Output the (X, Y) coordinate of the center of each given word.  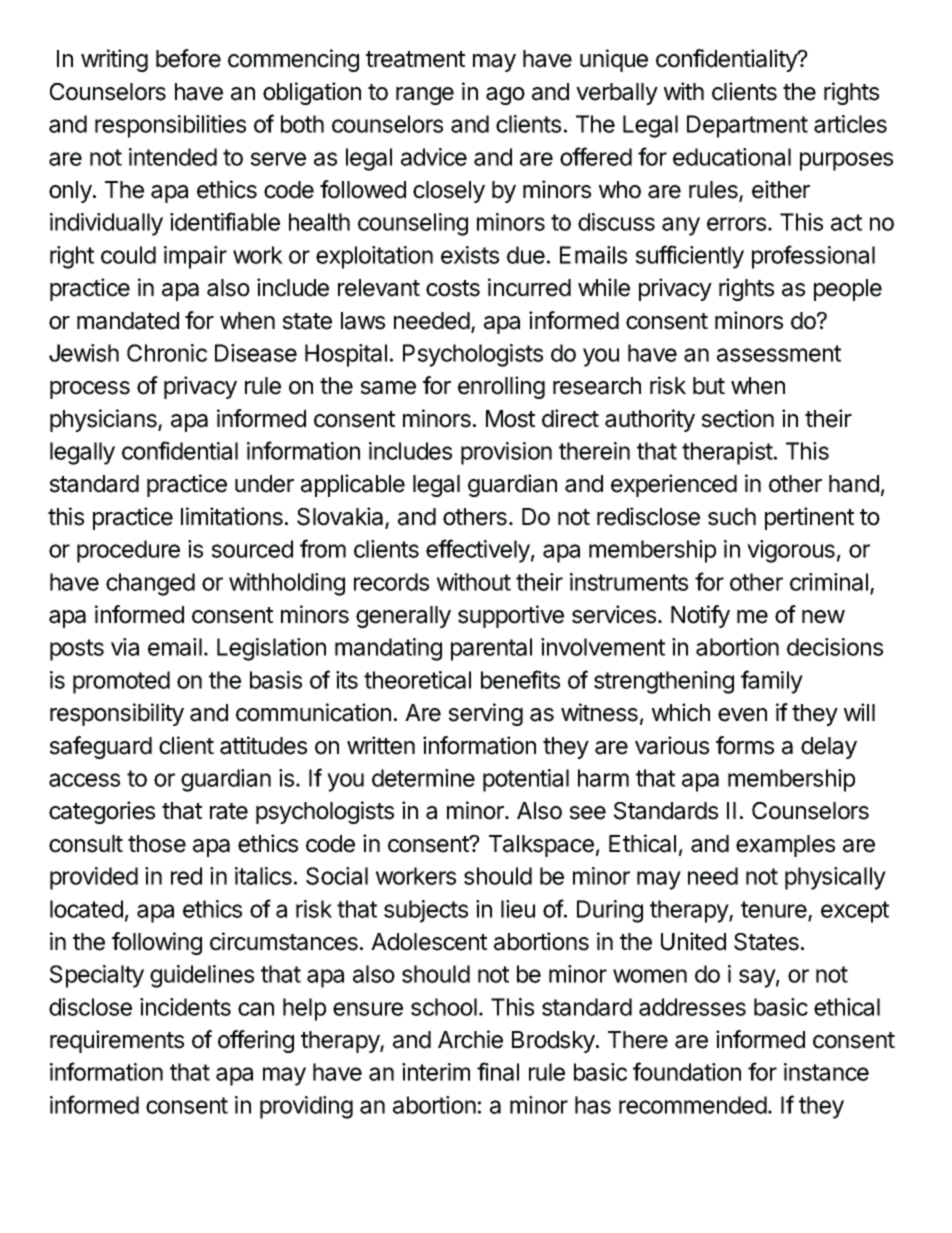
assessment (779, 353)
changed (150, 584)
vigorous (791, 551)
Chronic (167, 353)
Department (747, 126)
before (188, 58)
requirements (117, 1041)
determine (423, 778)
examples (785, 846)
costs (453, 288)
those (157, 844)
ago (505, 96)
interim (436, 1072)
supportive (511, 616)
